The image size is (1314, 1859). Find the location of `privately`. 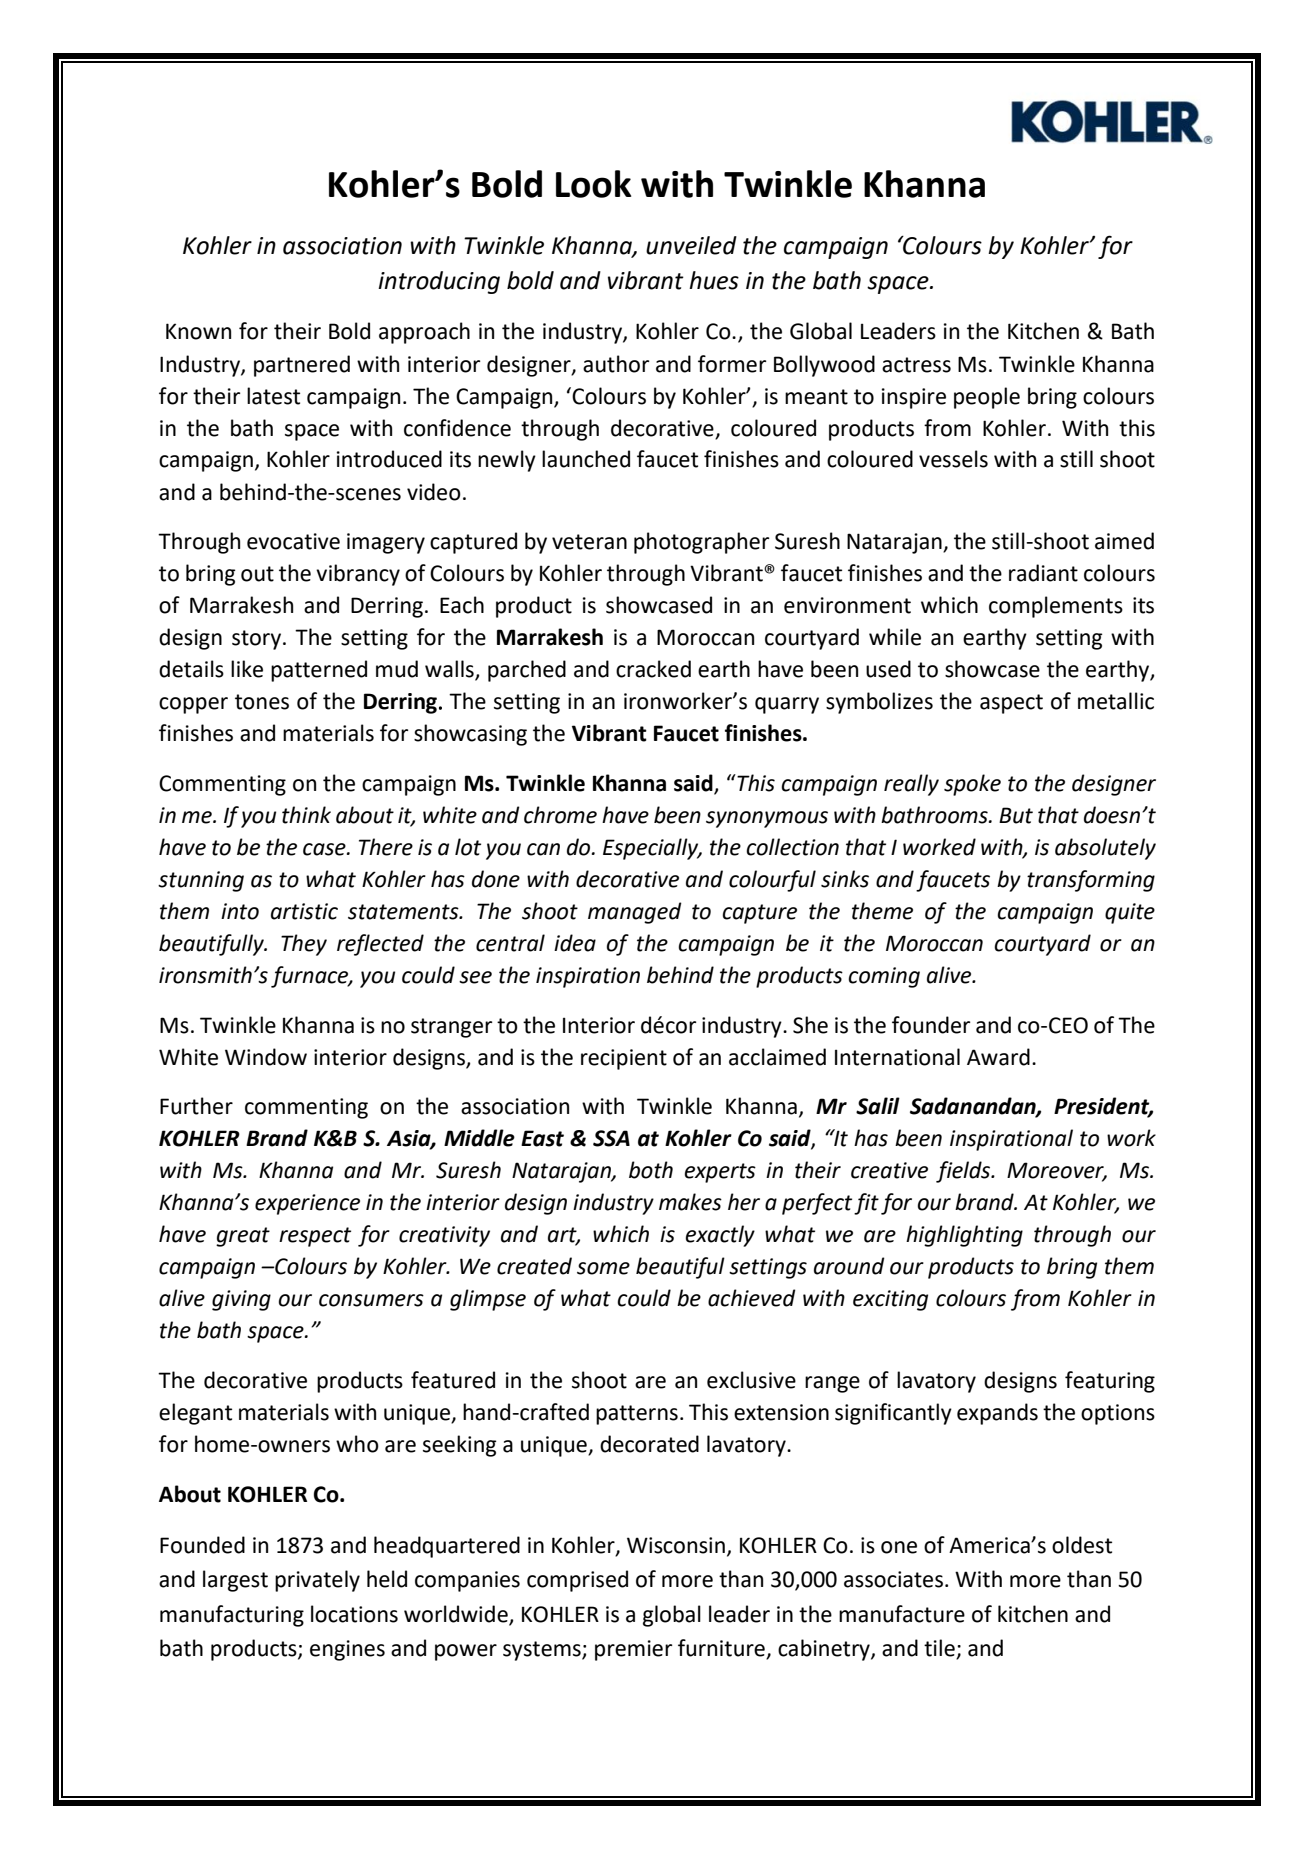

privately is located at coordinates (317, 1581).
